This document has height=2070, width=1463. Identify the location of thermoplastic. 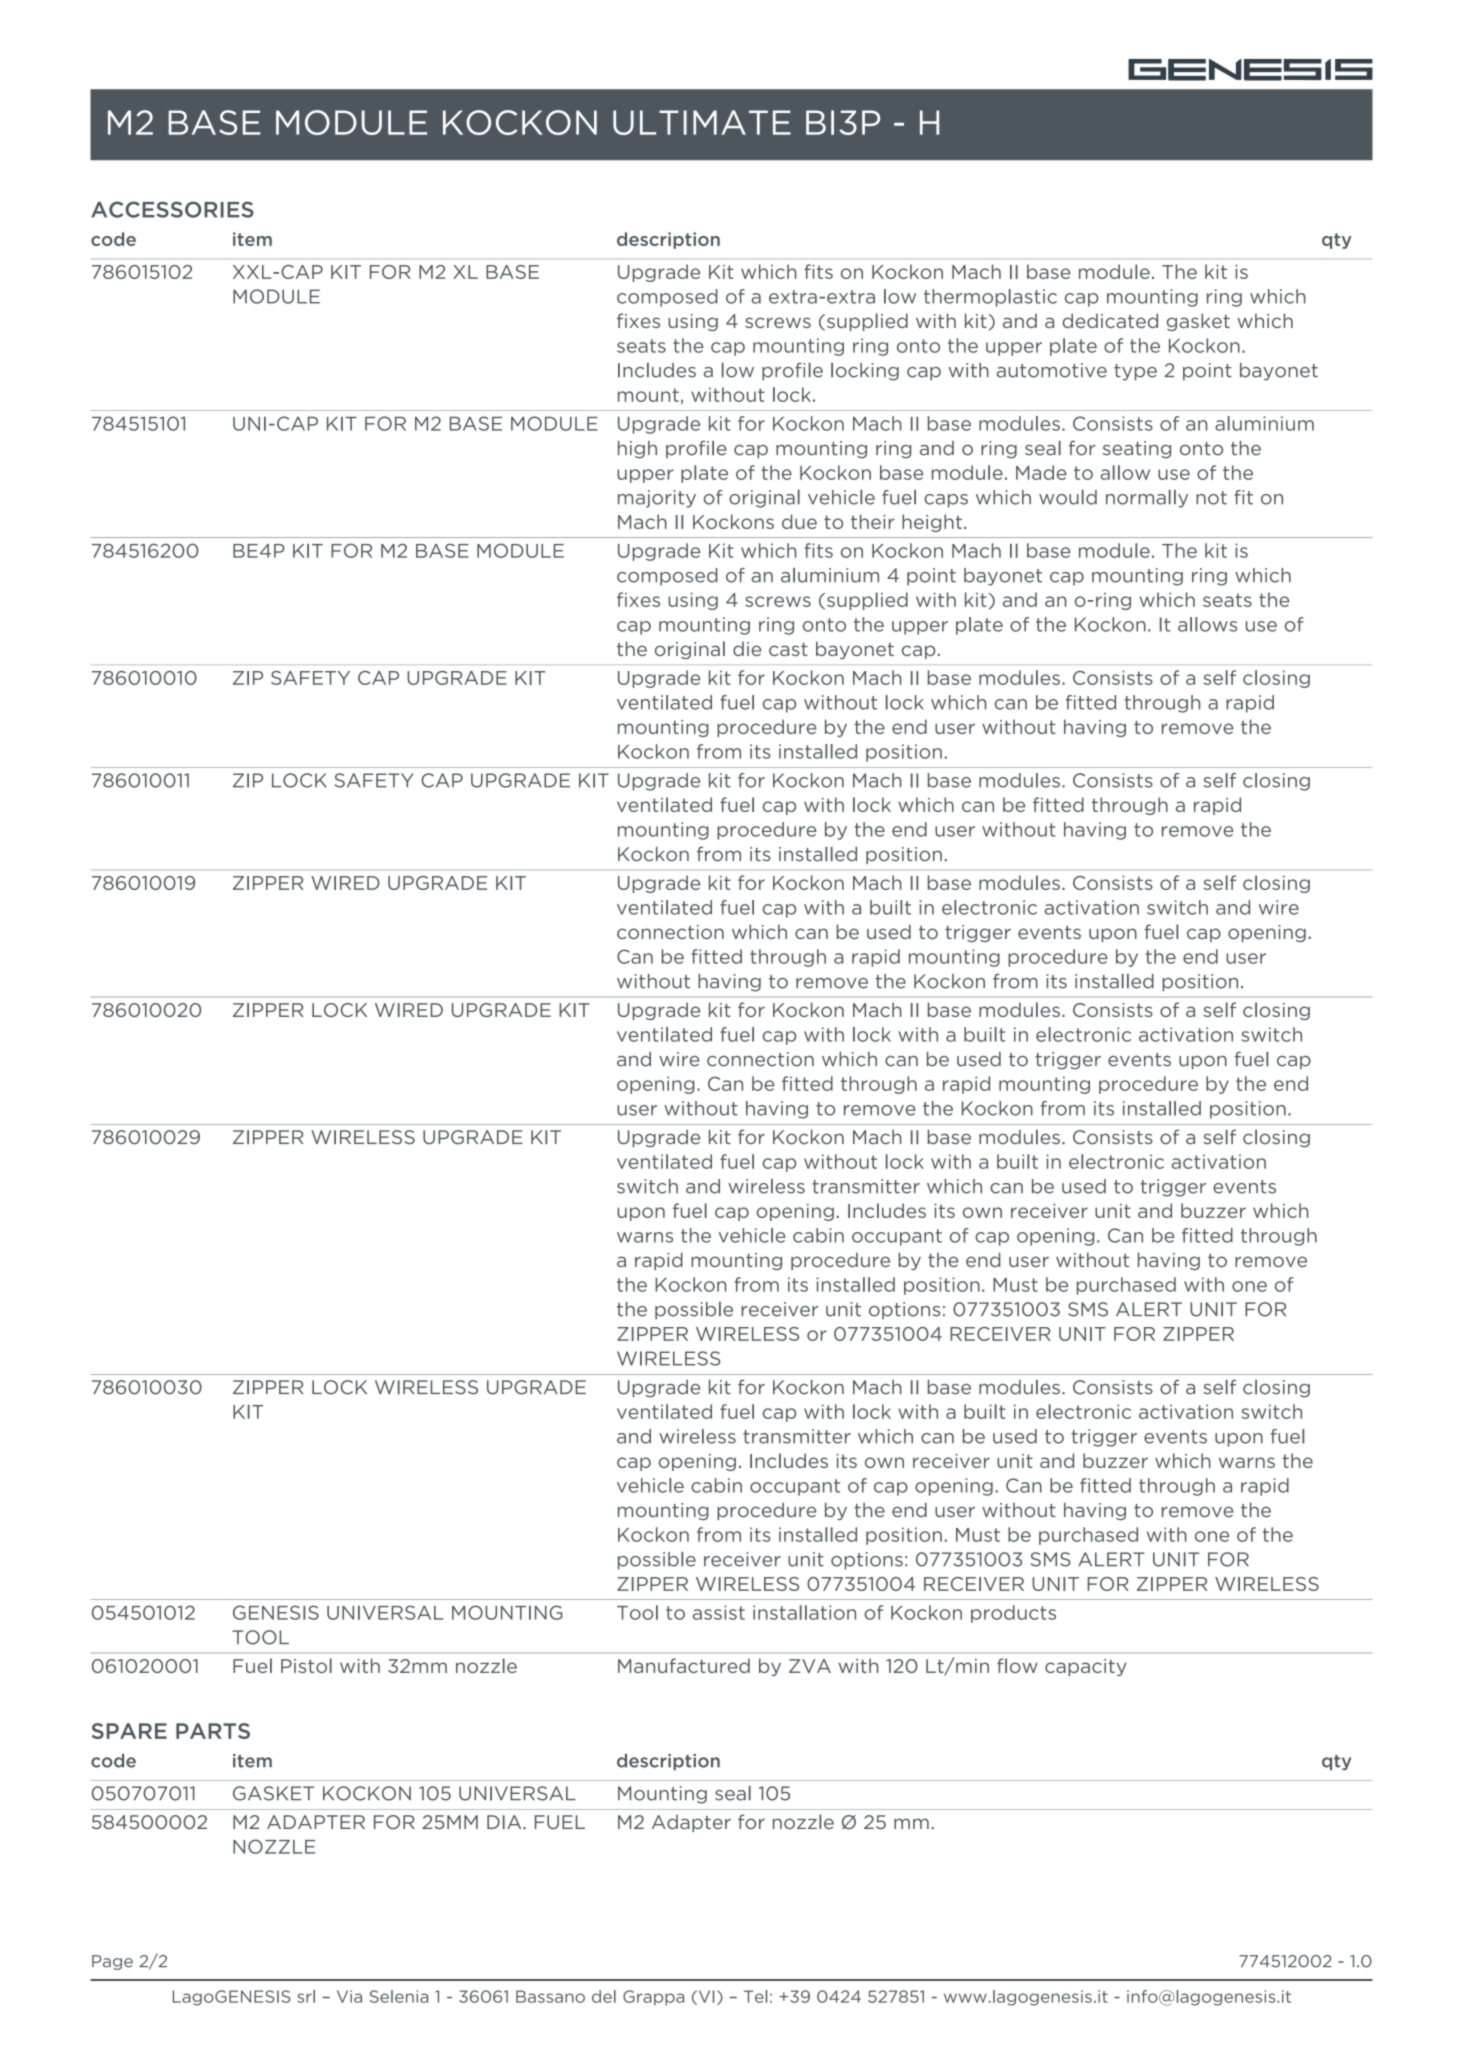
(990, 298).
